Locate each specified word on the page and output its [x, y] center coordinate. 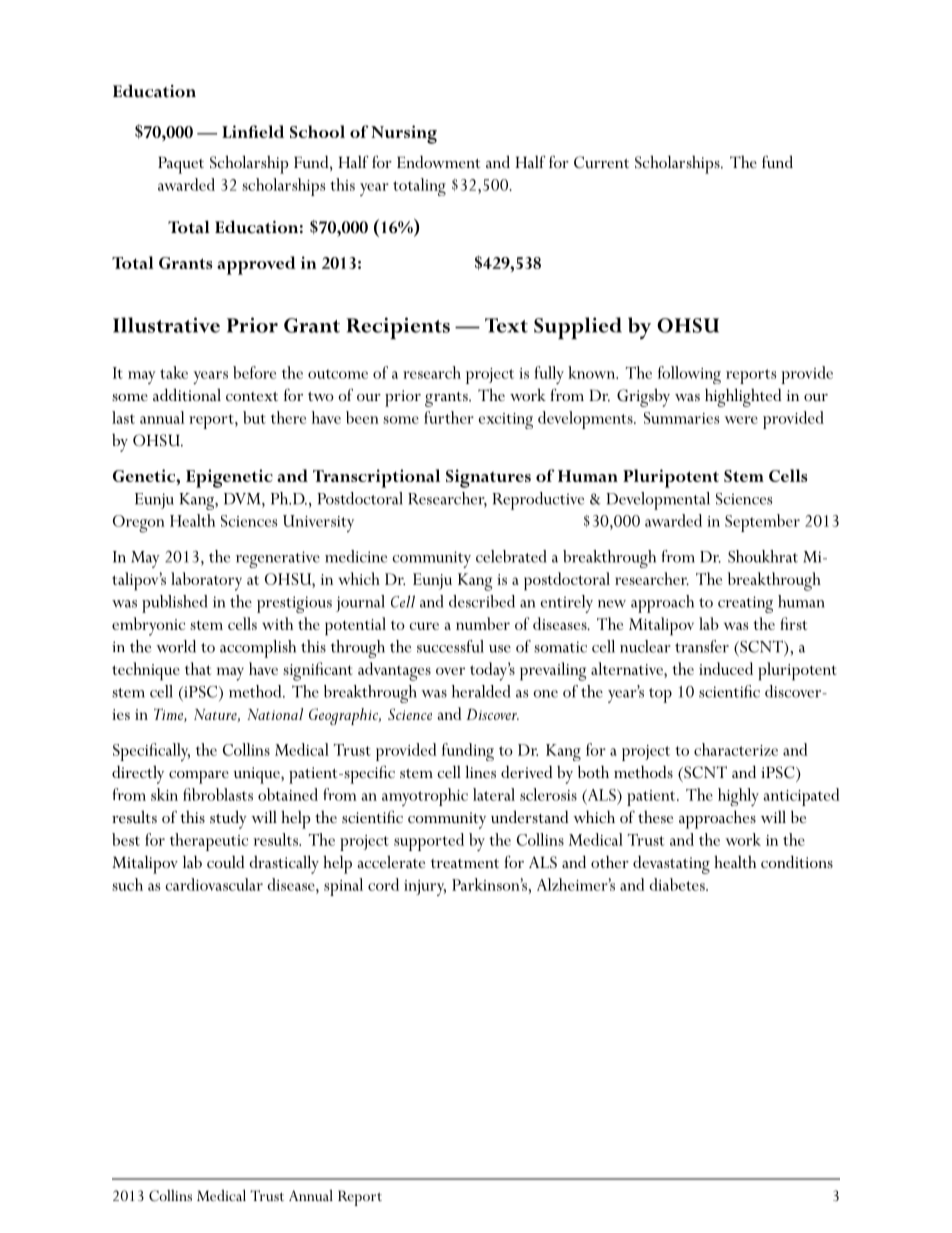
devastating [671, 864]
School [317, 131]
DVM [243, 499]
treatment [465, 863]
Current [601, 162]
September [762, 523]
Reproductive [538, 501]
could [226, 861]
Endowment [438, 161]
